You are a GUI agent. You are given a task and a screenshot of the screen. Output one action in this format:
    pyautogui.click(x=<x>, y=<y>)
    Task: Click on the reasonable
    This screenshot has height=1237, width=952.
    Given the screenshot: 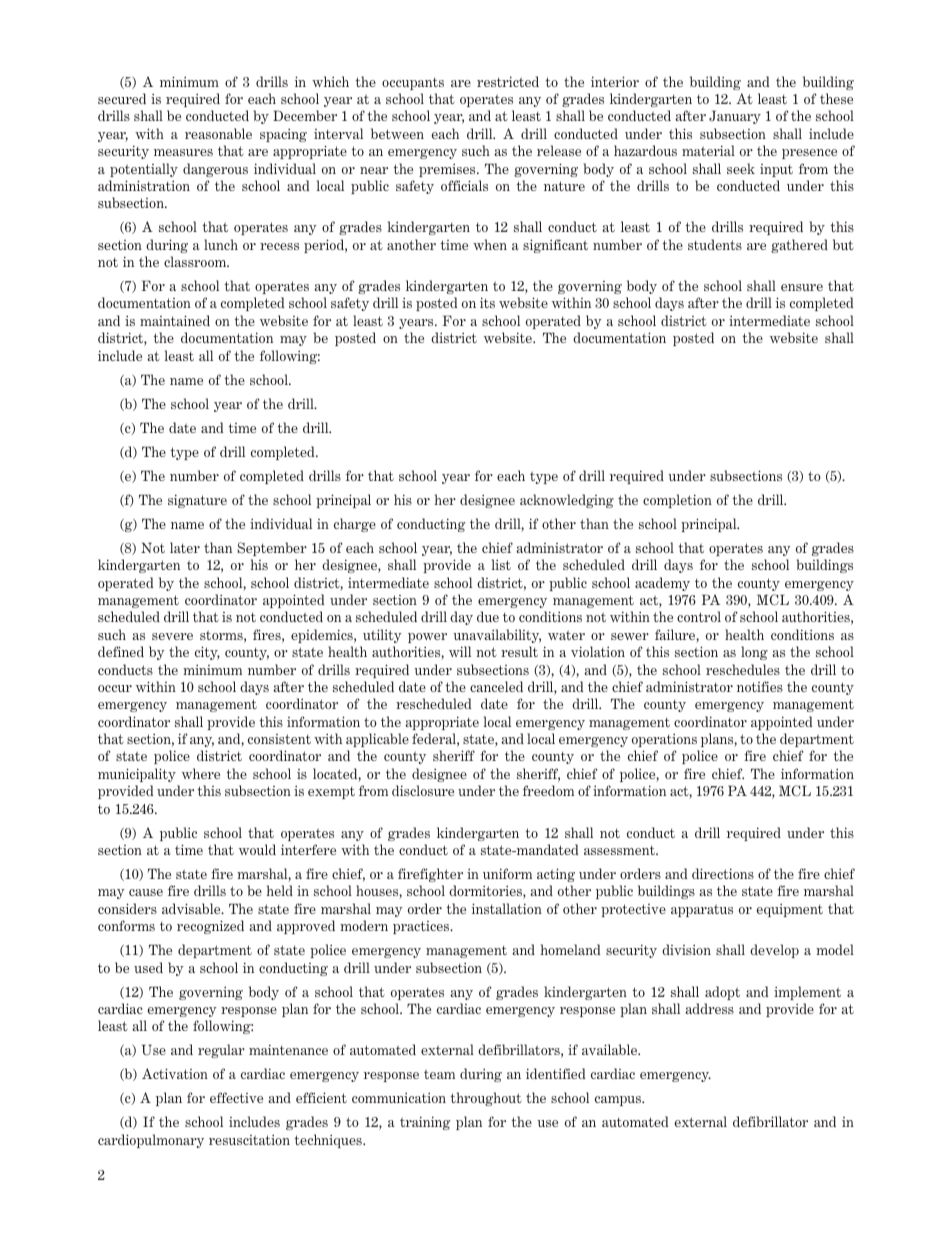 What is the action you would take?
    pyautogui.click(x=218, y=133)
